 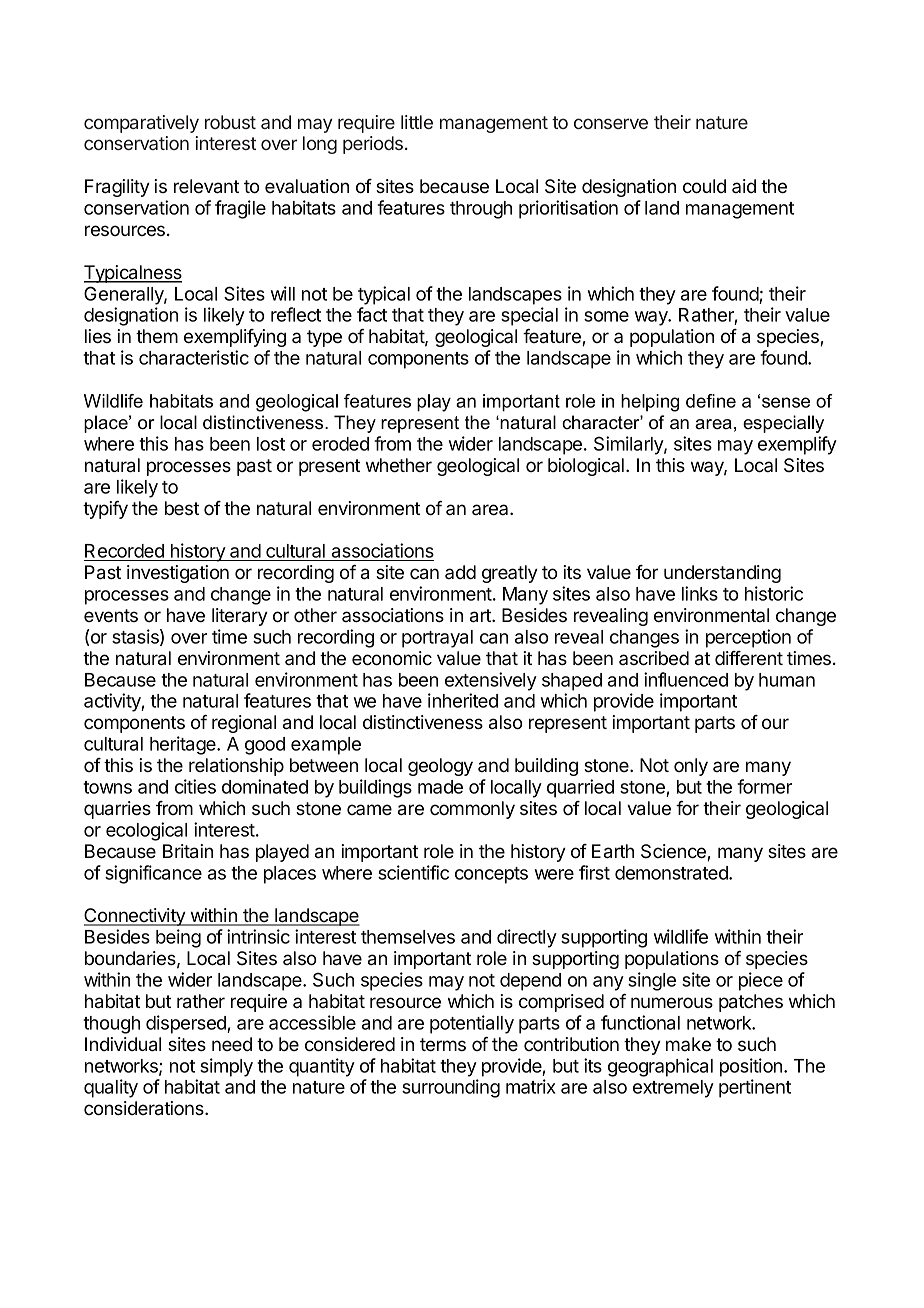 I want to click on comparatively, so click(x=141, y=124).
